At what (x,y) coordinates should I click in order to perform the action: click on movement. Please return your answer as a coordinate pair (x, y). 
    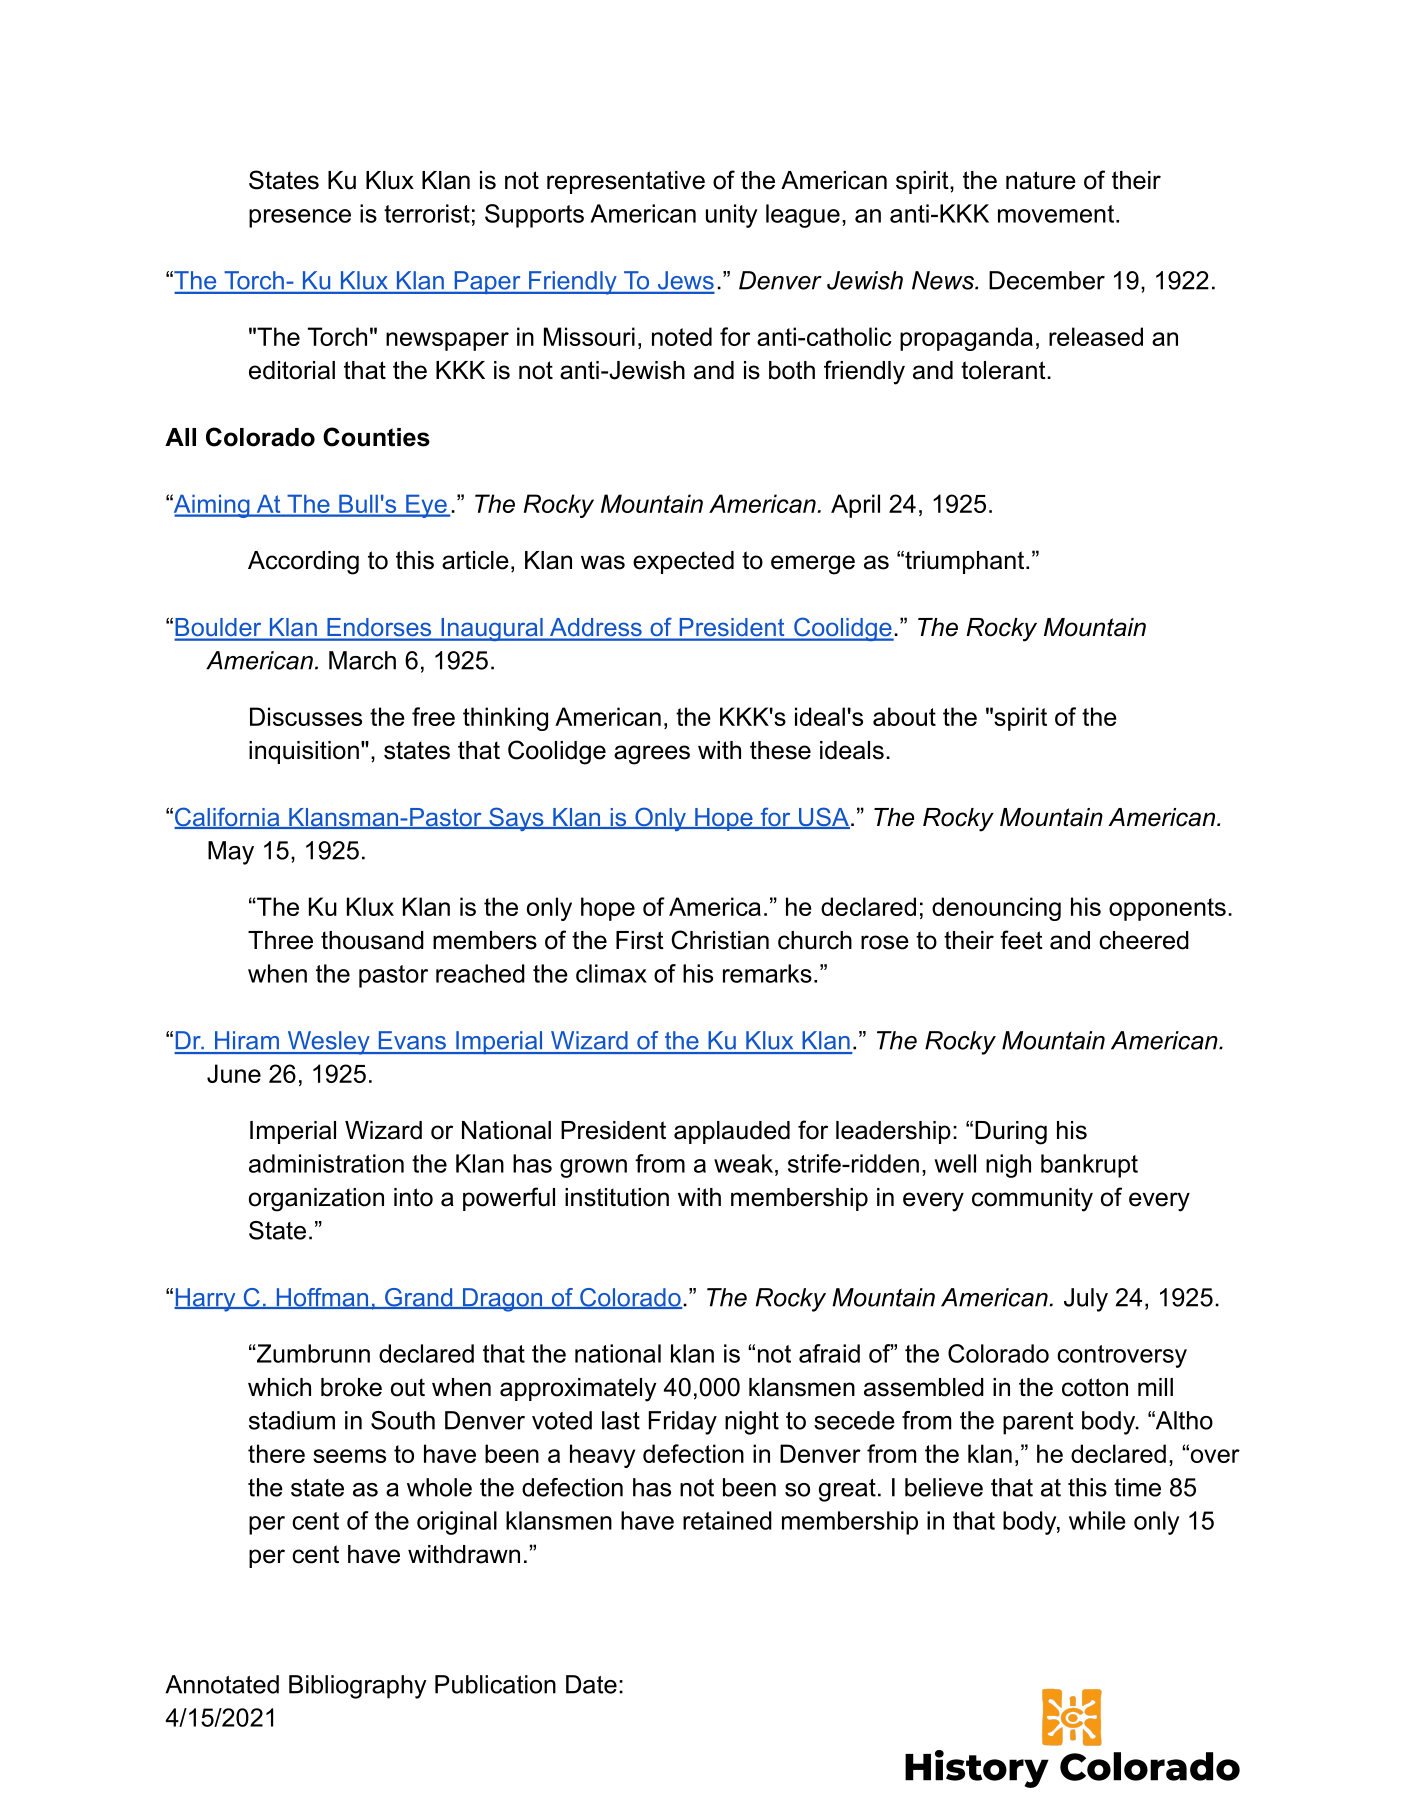
    Looking at the image, I should click on (1056, 214).
